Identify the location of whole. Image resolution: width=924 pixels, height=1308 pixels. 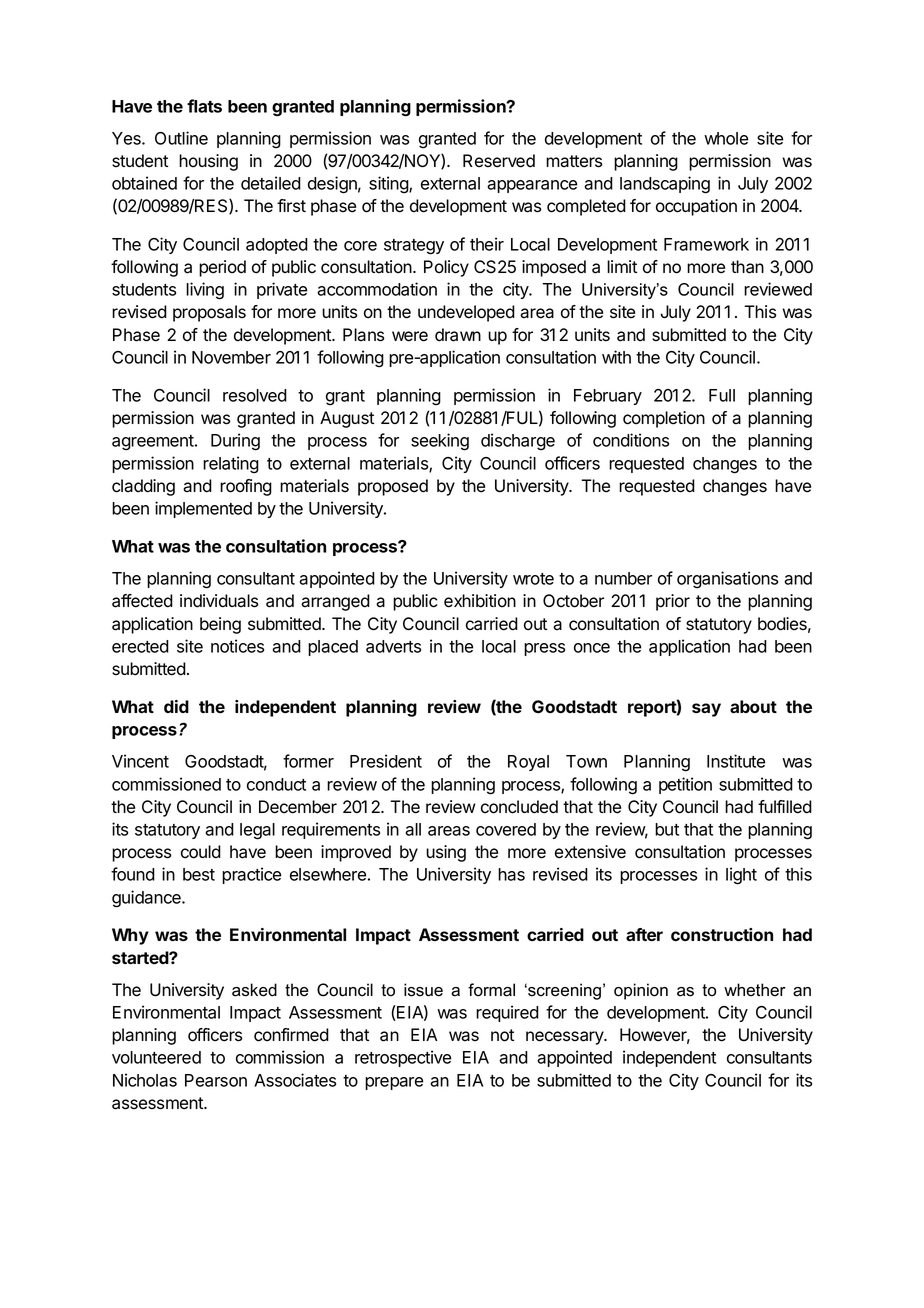
(726, 138).
